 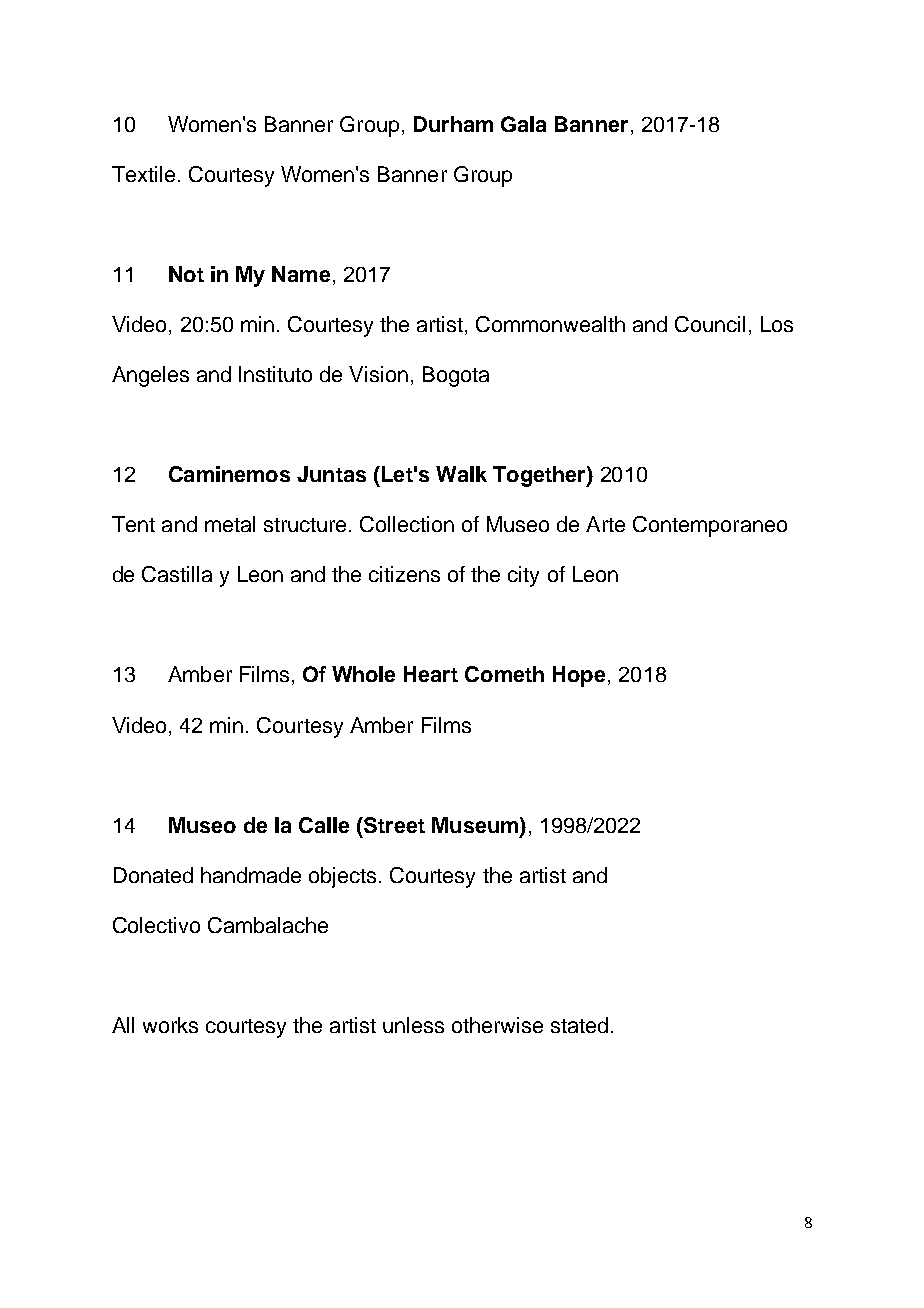 I want to click on Walk, so click(x=461, y=474).
